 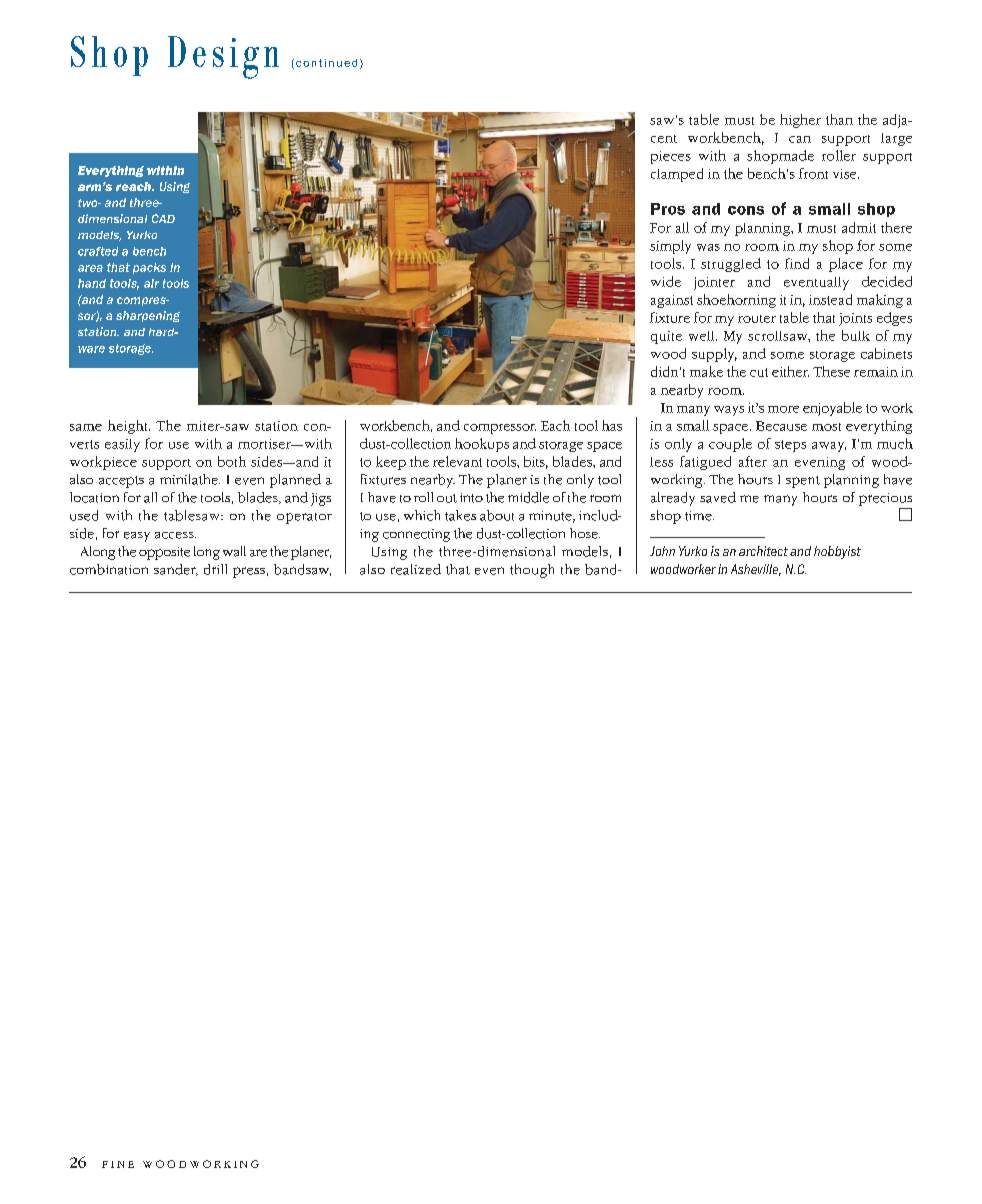 I want to click on steps, so click(x=790, y=446).
